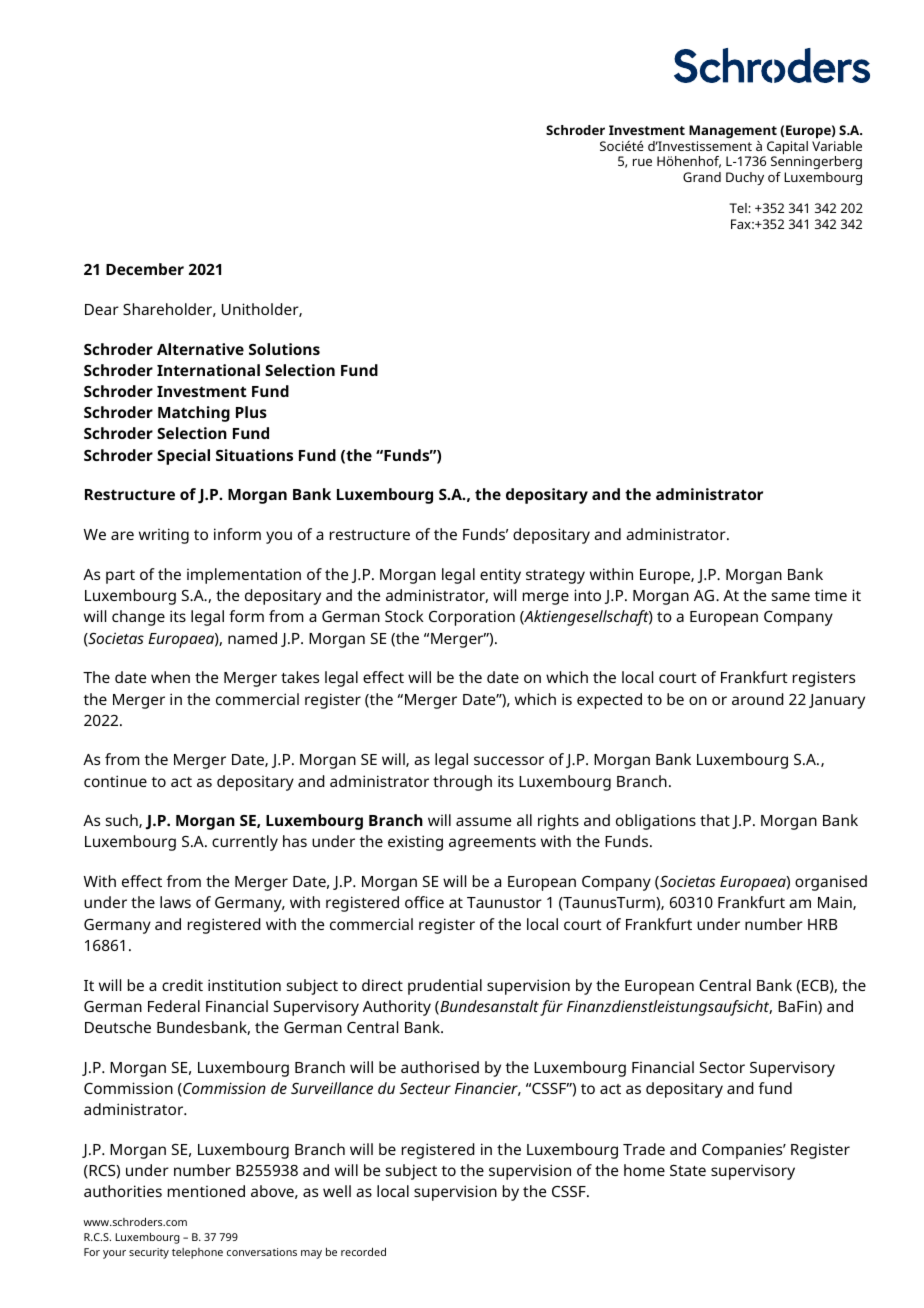  I want to click on December, so click(145, 269).
